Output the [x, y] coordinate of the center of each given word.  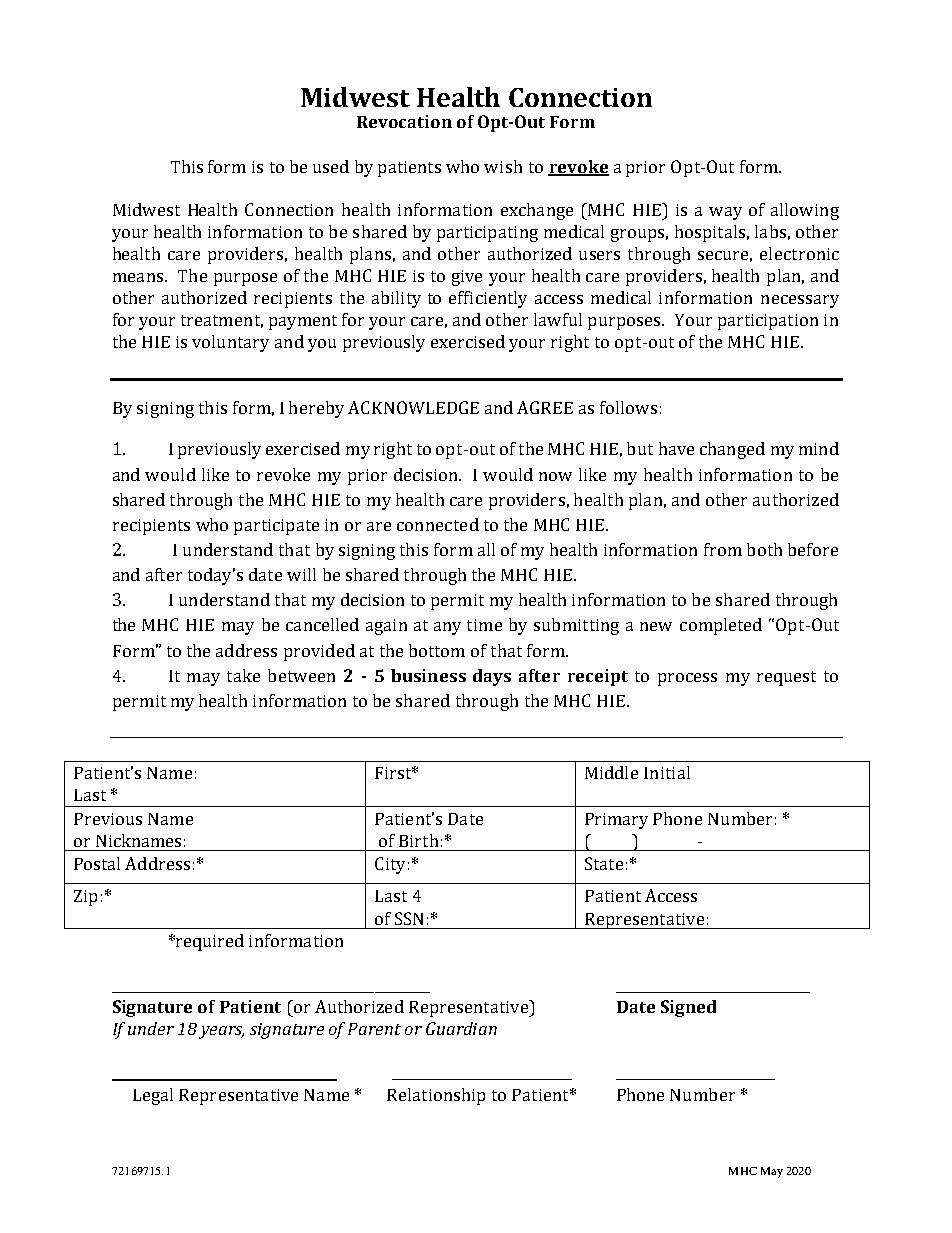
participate [276, 527]
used [331, 166]
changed [732, 450]
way [725, 213]
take [243, 675]
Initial [667, 772]
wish [503, 166]
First [394, 773]
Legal [153, 1096]
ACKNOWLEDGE [413, 407]
